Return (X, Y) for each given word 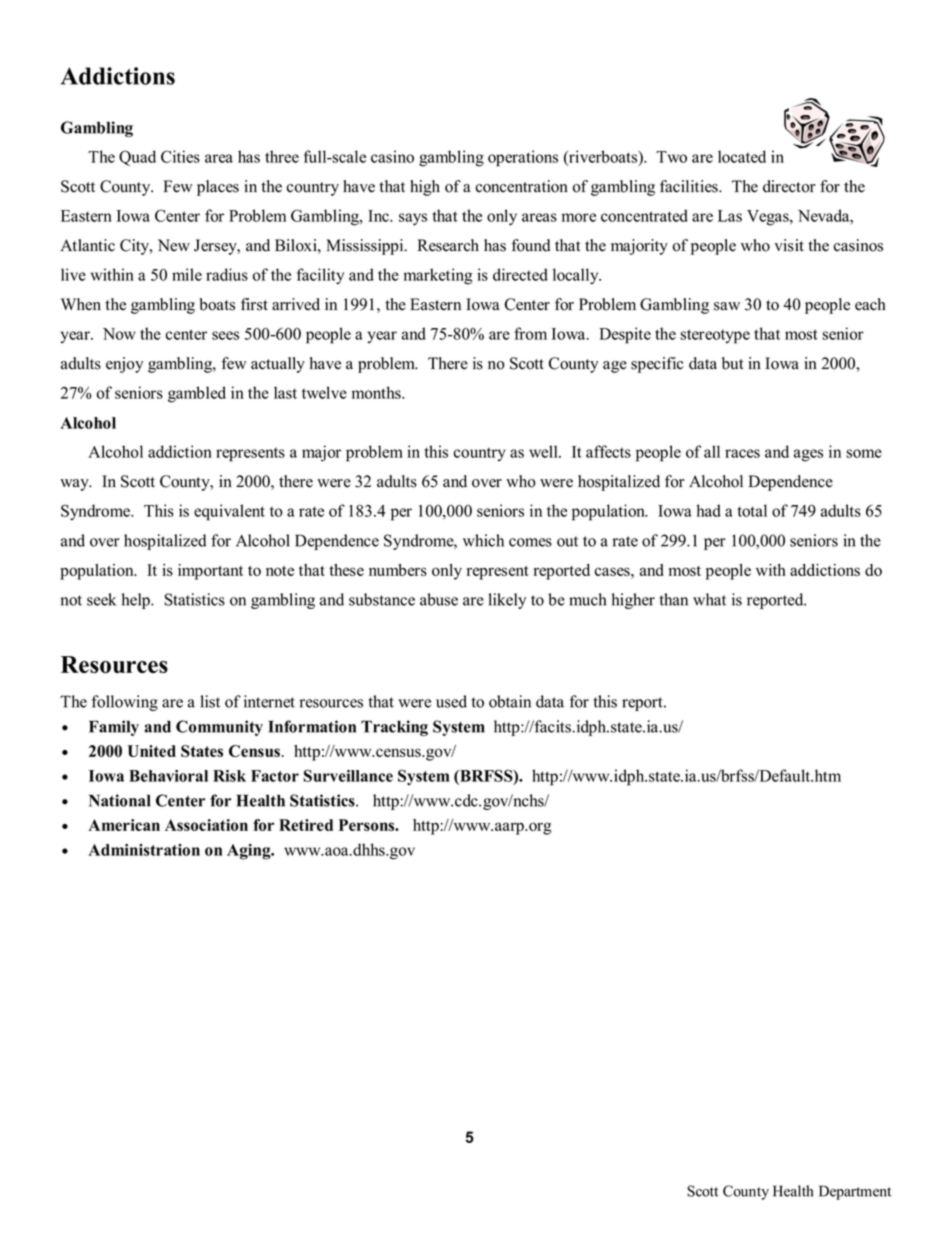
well (544, 451)
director (789, 186)
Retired (306, 825)
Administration (144, 850)
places (218, 188)
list (210, 701)
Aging (250, 852)
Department (855, 1192)
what (709, 599)
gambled (197, 394)
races (742, 453)
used (451, 701)
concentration (522, 186)
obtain (510, 701)
